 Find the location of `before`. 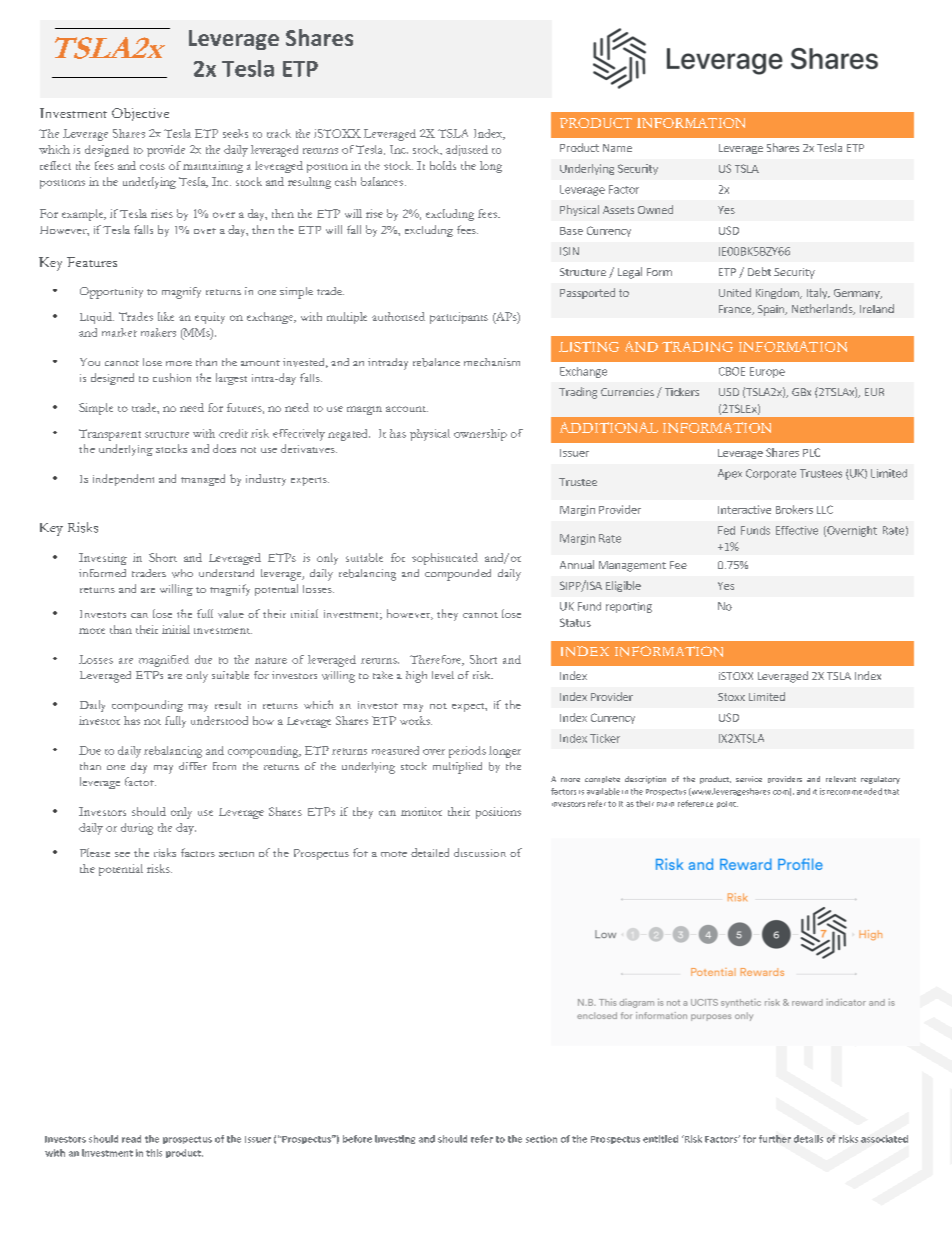

before is located at coordinates (357, 1139).
